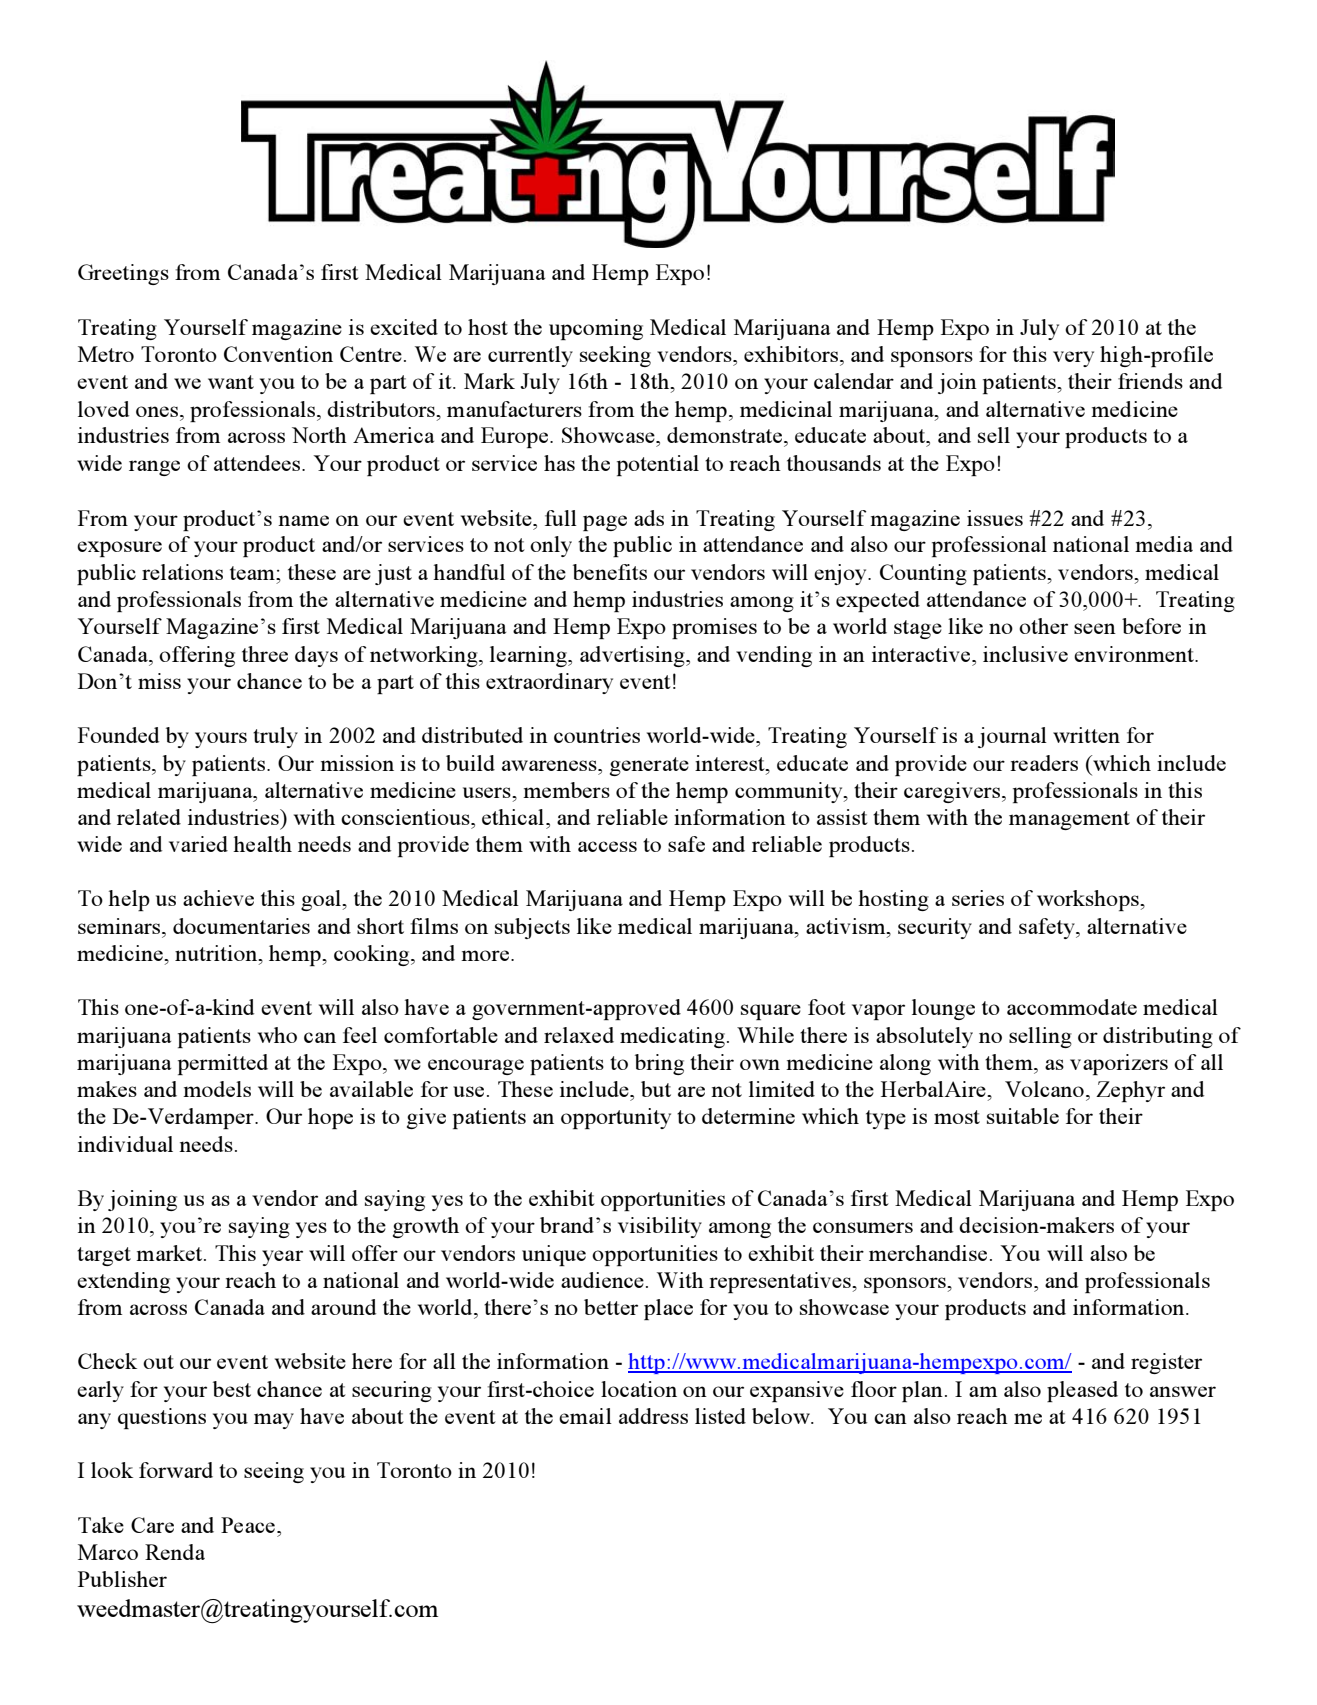 This page has width=1317, height=1705. I want to click on very, so click(1073, 359).
